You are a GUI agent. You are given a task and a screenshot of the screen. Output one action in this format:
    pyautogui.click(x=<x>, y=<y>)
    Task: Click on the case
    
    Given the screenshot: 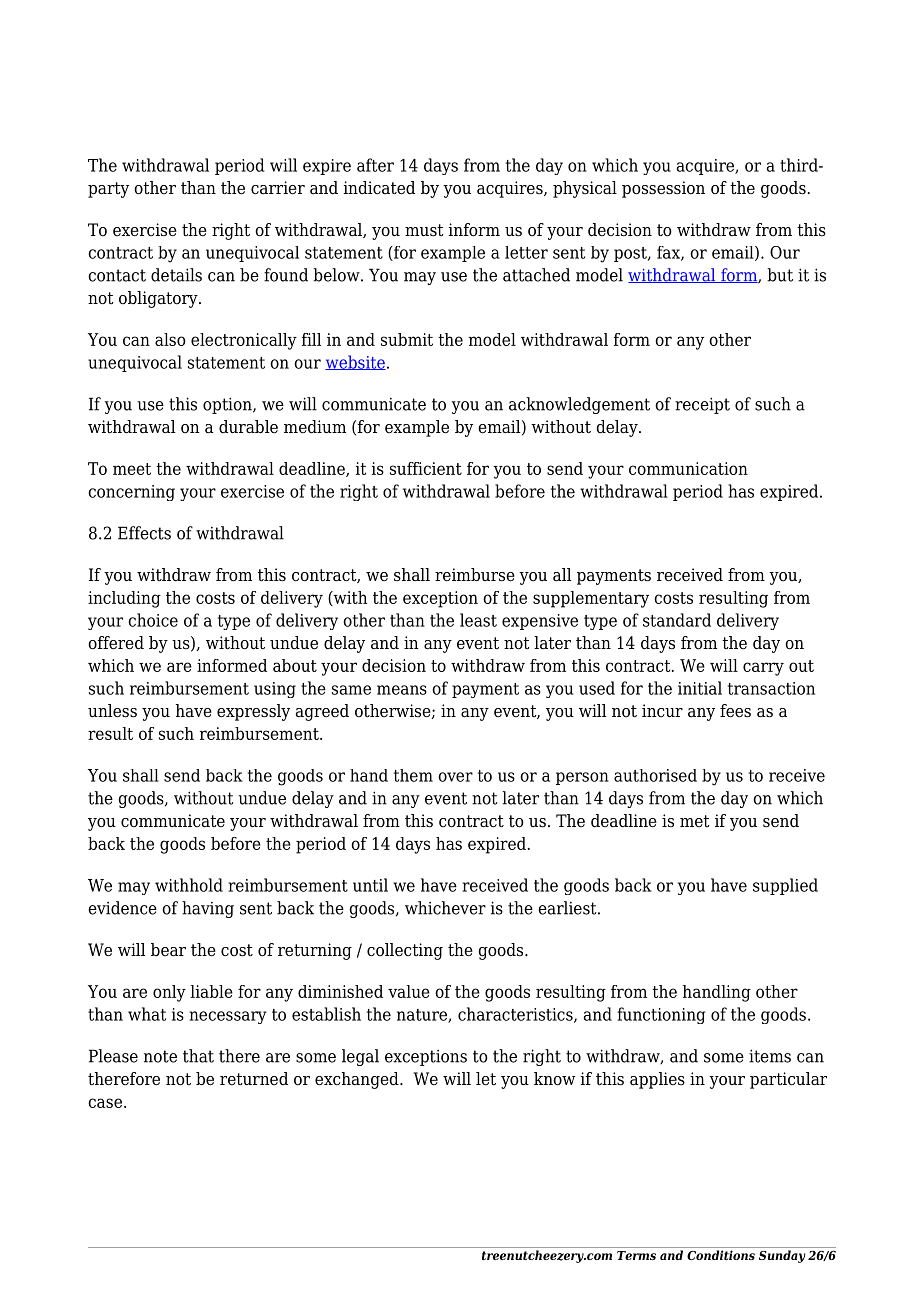 What is the action you would take?
    pyautogui.click(x=105, y=1103)
